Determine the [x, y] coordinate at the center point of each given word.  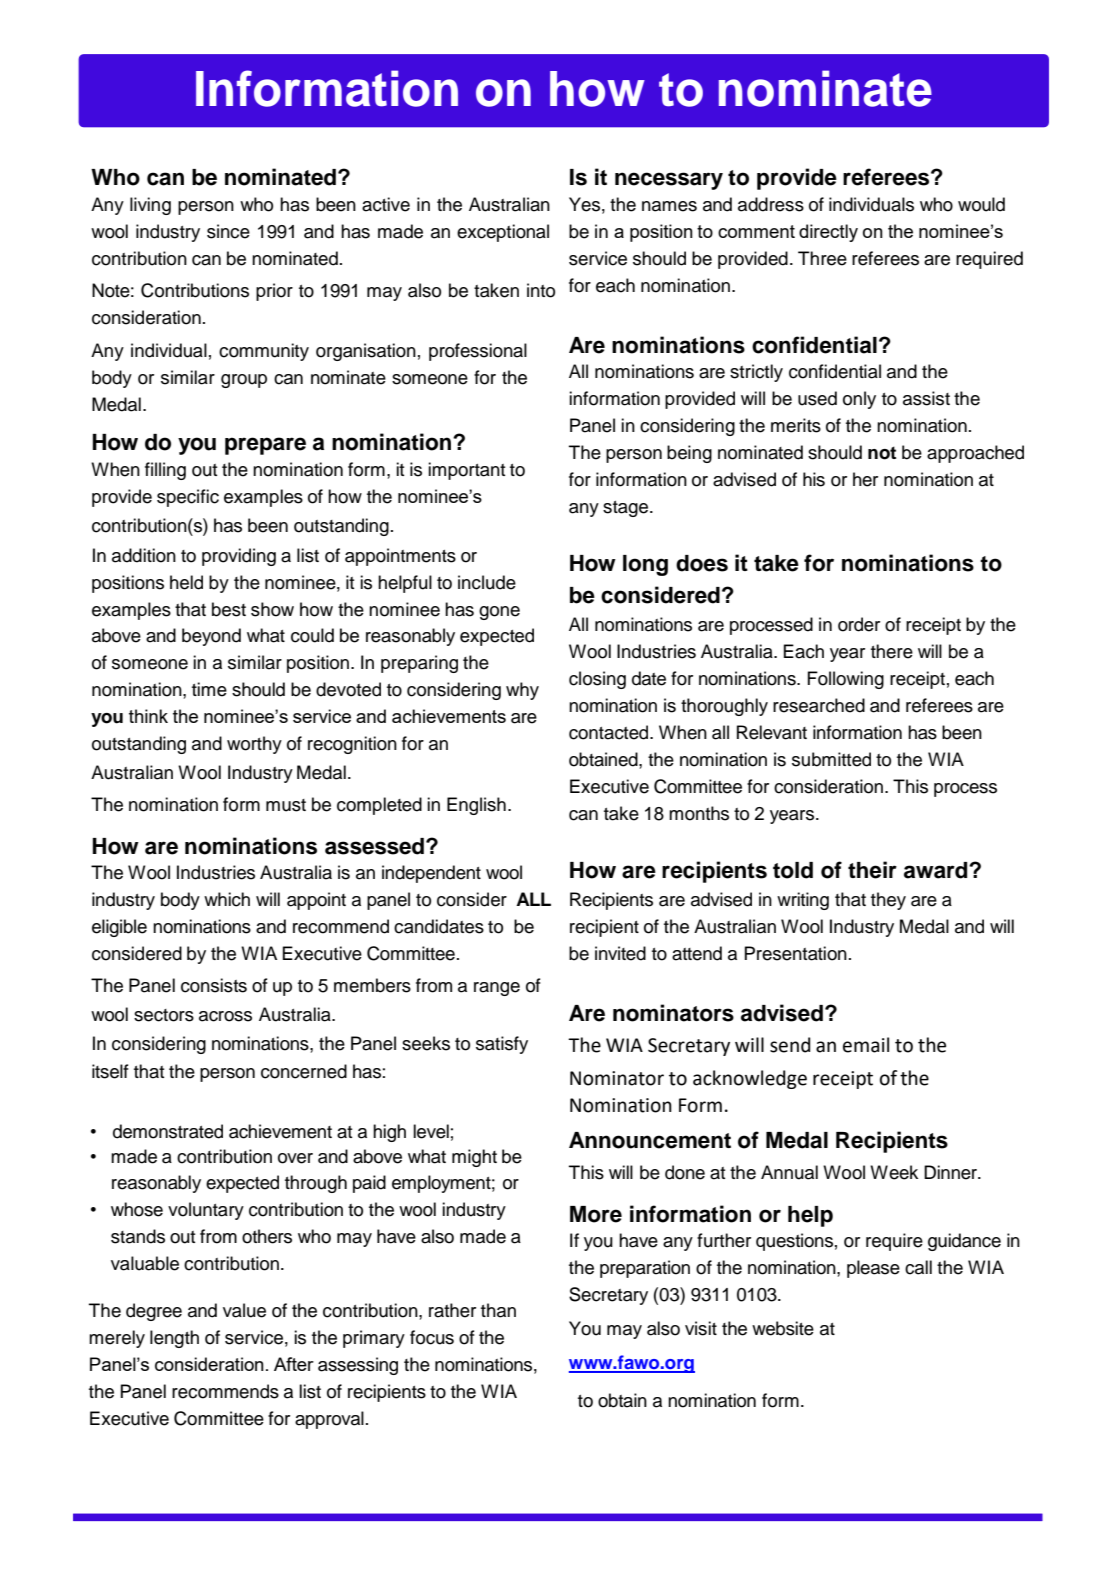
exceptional [503, 233]
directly [828, 233]
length [174, 1339]
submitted [831, 759]
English [476, 806]
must [286, 805]
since [228, 231]
